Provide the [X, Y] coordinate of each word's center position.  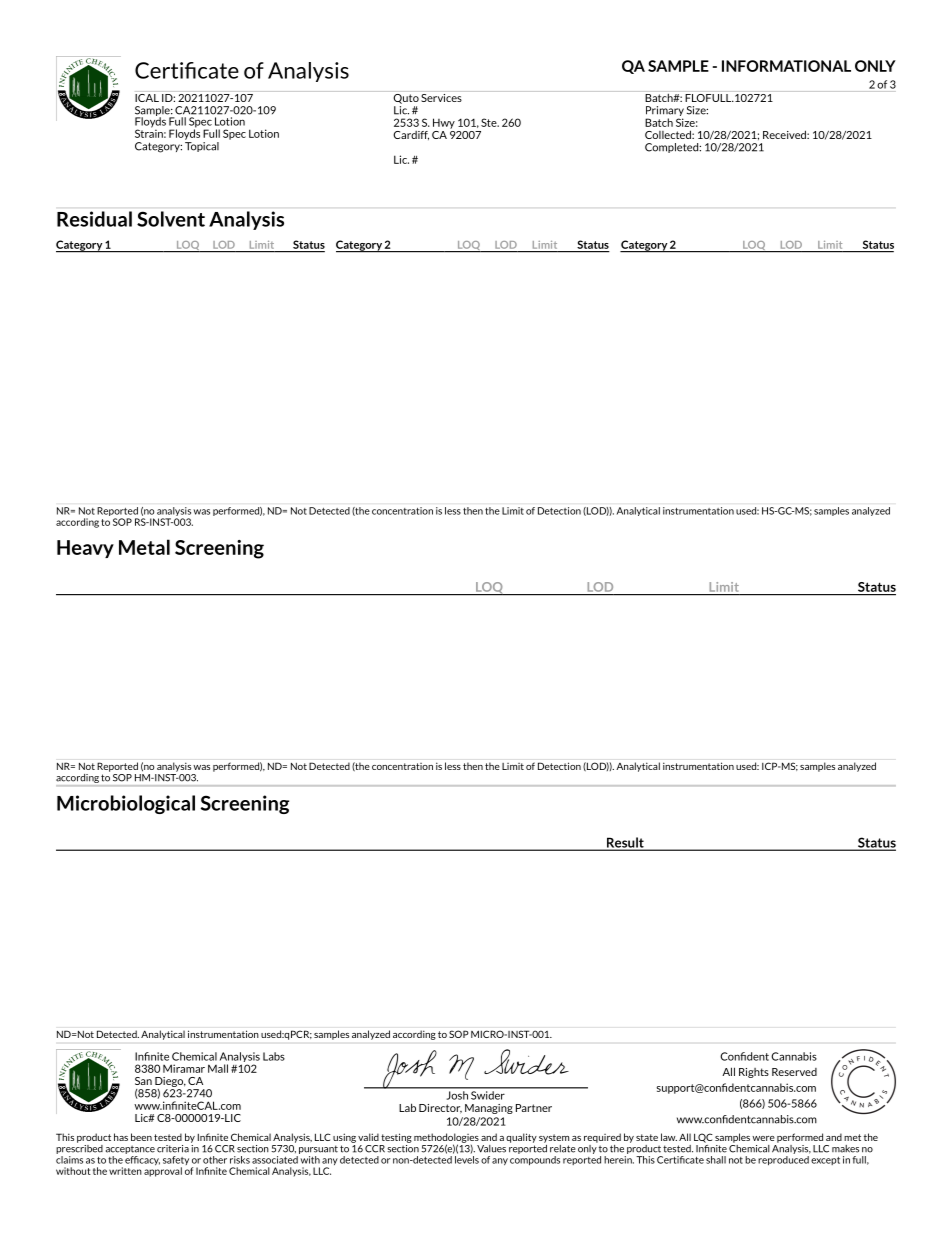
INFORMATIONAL [786, 66]
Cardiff [411, 135]
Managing [489, 1109]
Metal [144, 547]
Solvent [171, 219]
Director [440, 1109]
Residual [94, 219]
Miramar [184, 1068]
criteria [173, 1149]
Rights [754, 1073]
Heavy [85, 549]
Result [625, 843]
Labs [274, 1056]
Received [785, 134]
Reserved [794, 1072]
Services [441, 98]
